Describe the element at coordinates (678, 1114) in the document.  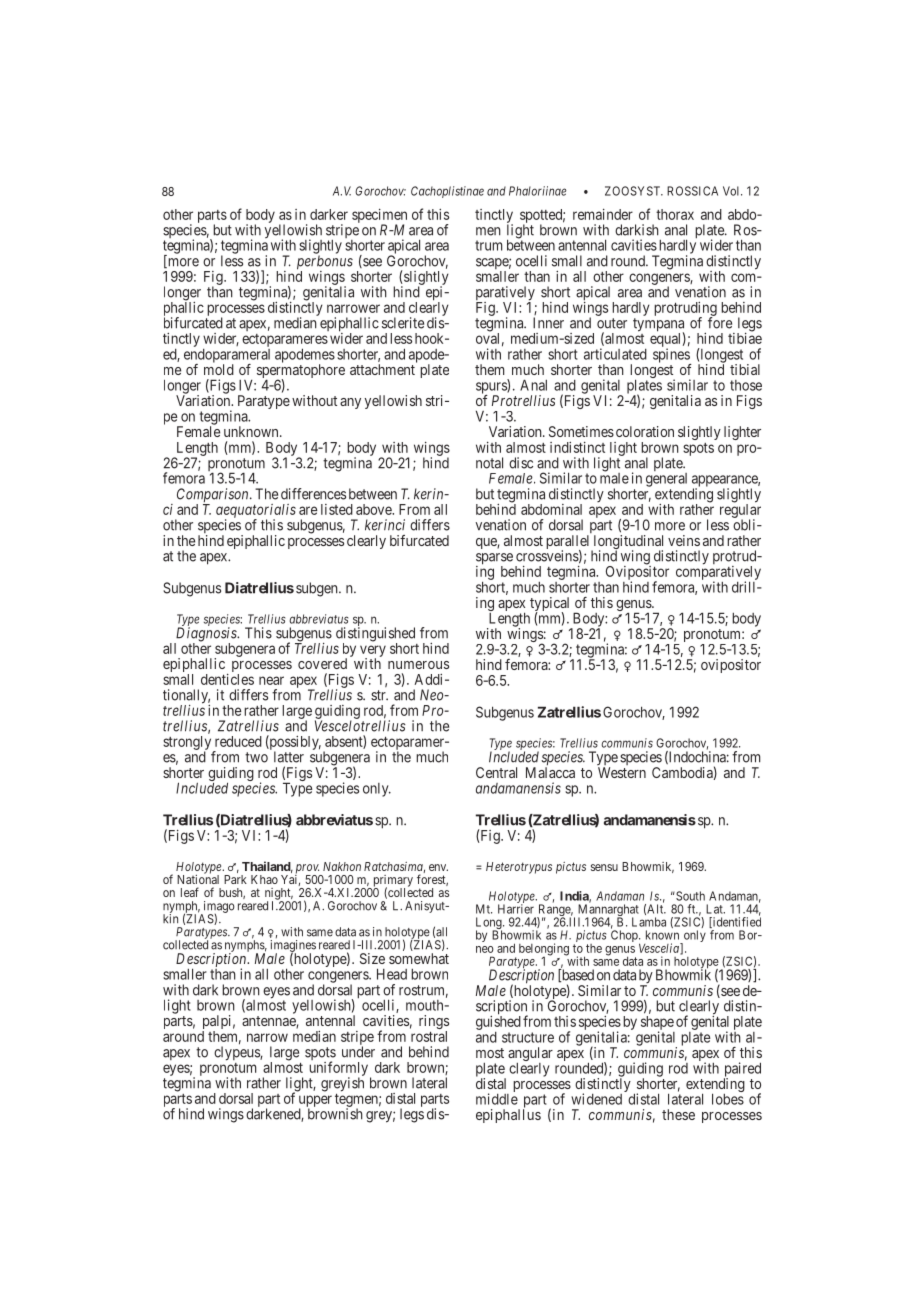
I see `these` at that location.
